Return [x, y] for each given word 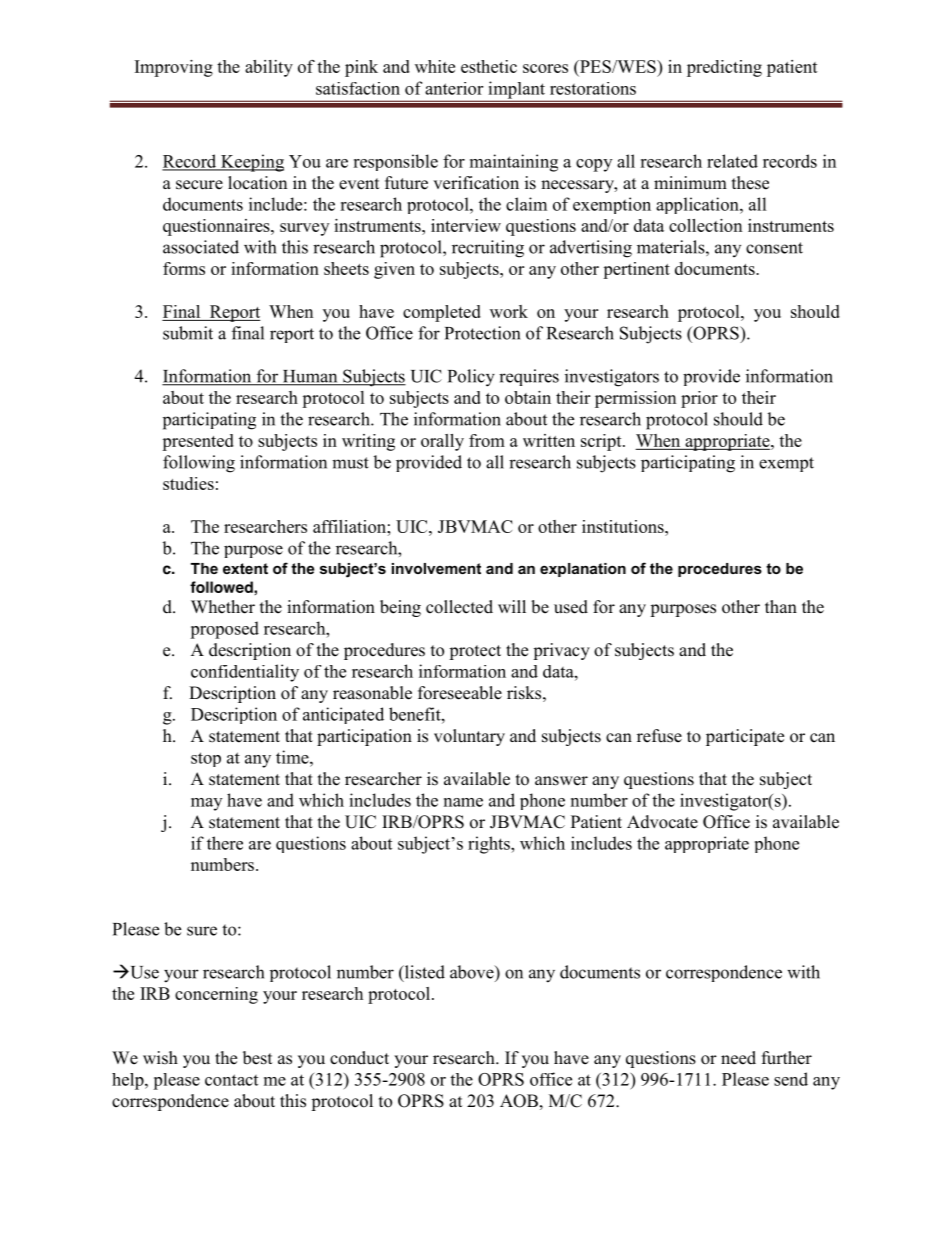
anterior [454, 88]
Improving [174, 68]
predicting [724, 68]
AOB [519, 1101]
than [781, 606]
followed [222, 587]
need [738, 1058]
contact [231, 1080]
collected [459, 607]
